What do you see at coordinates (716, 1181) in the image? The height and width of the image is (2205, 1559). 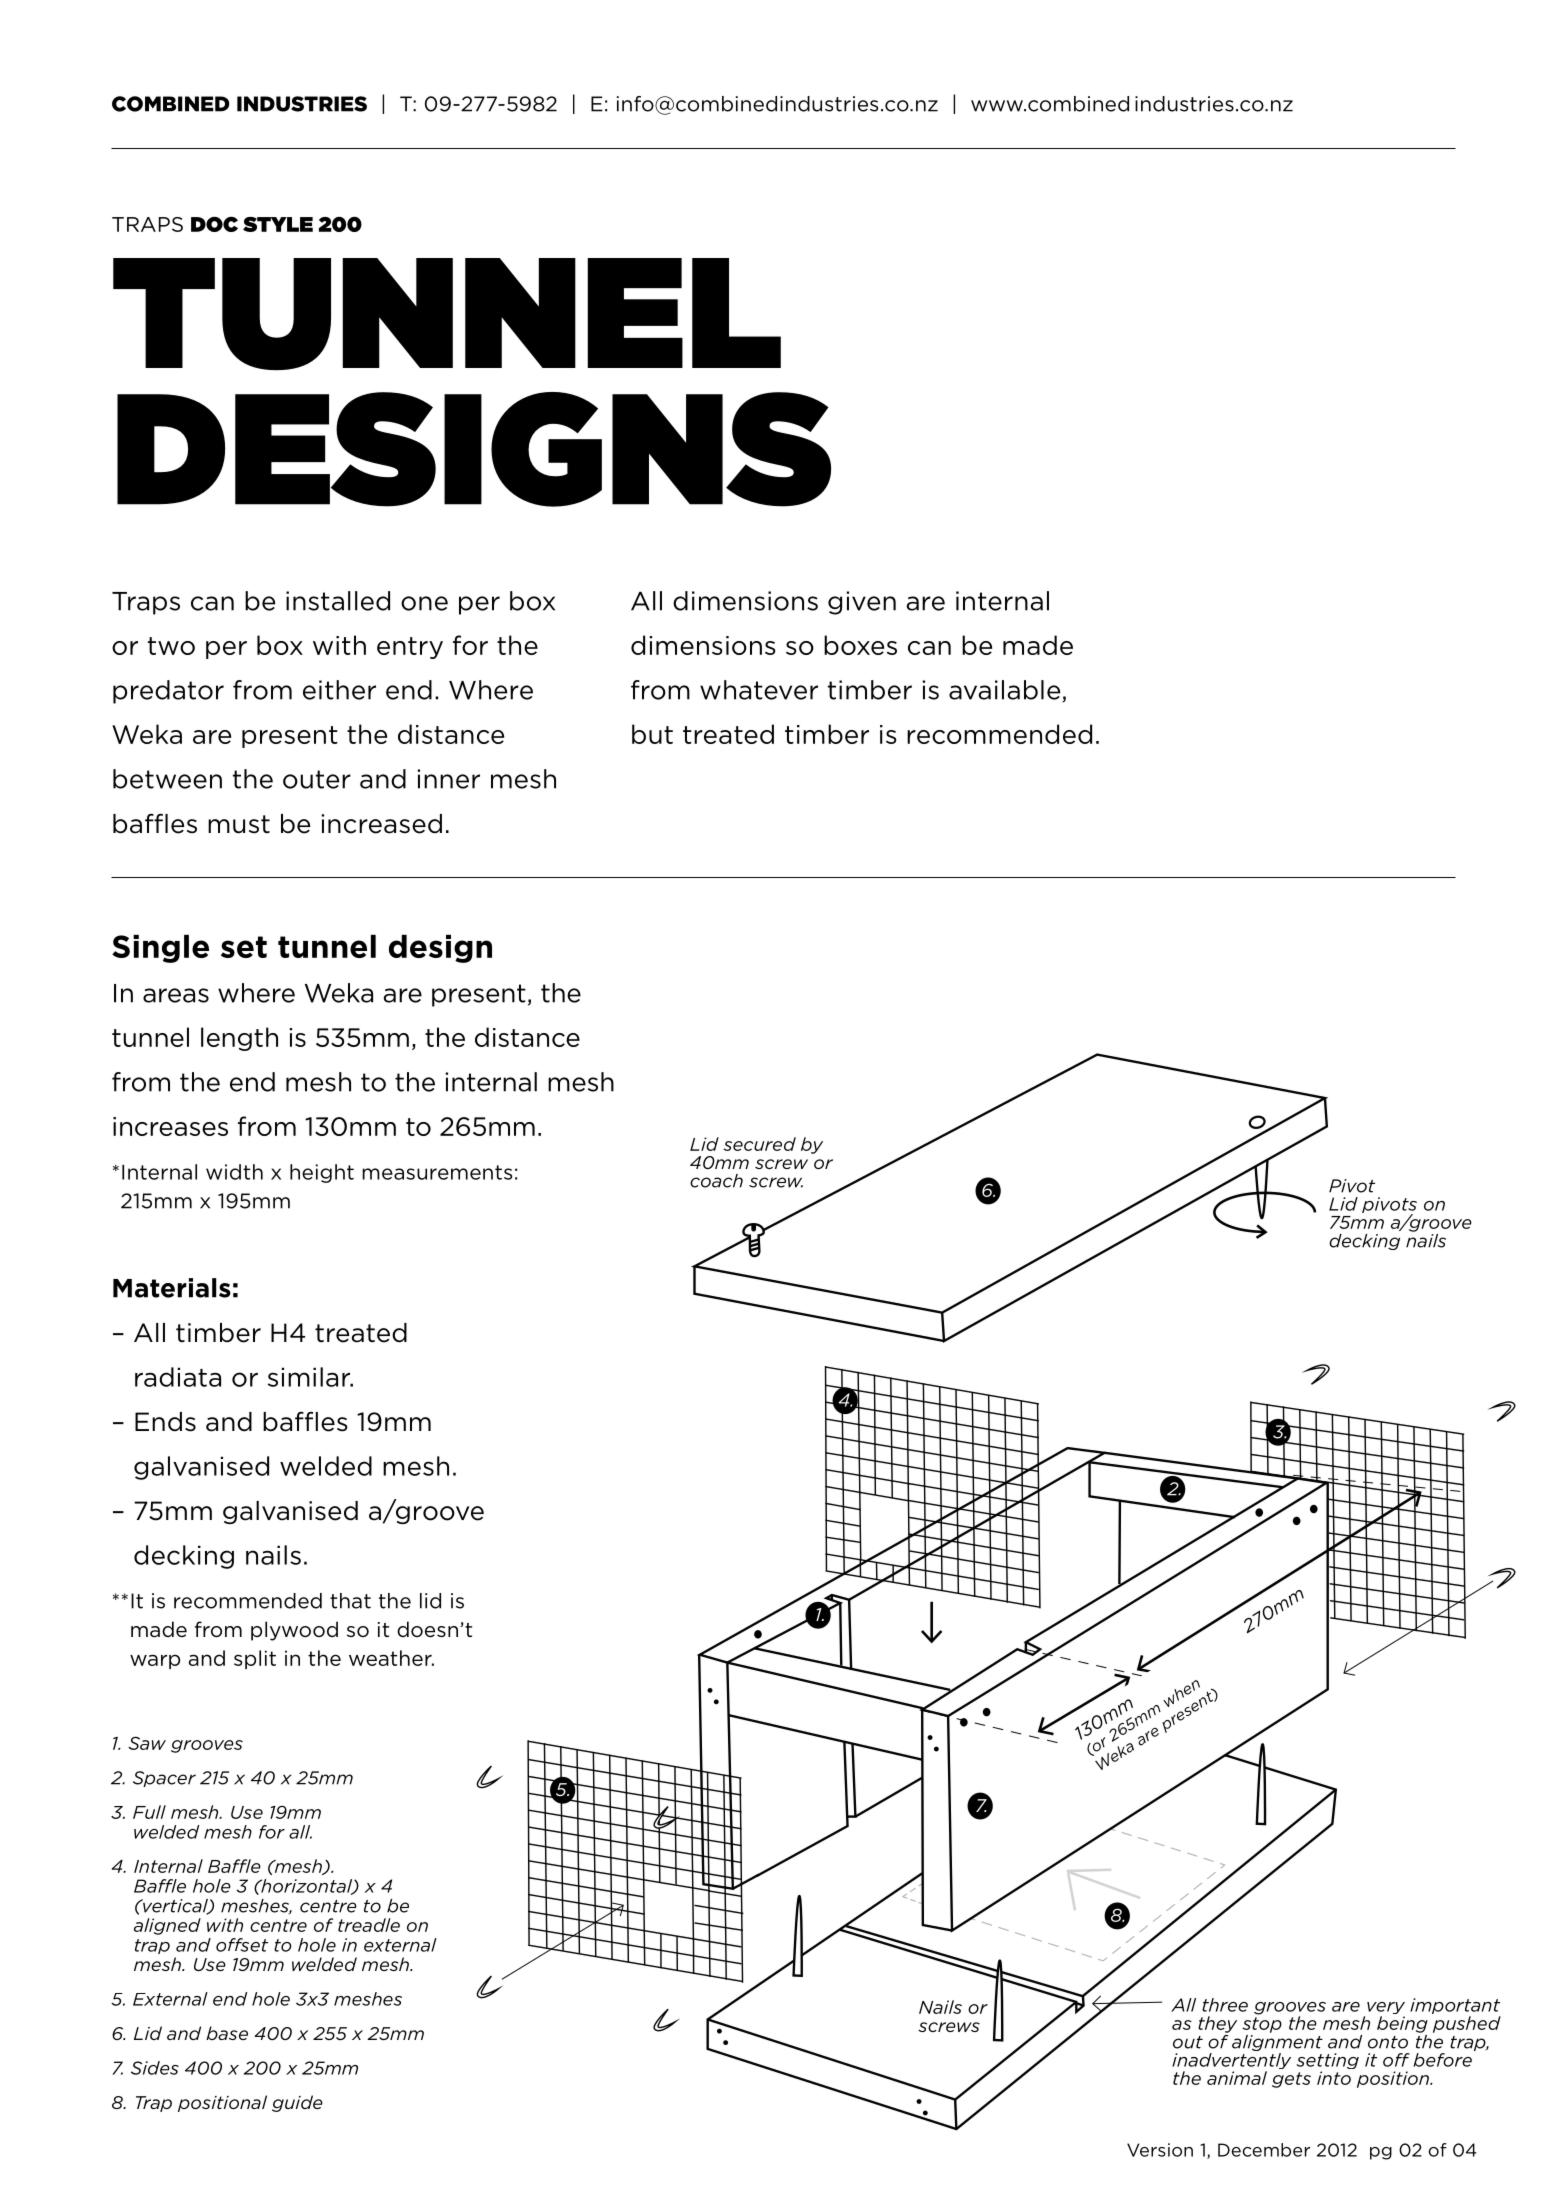 I see `coach` at bounding box center [716, 1181].
